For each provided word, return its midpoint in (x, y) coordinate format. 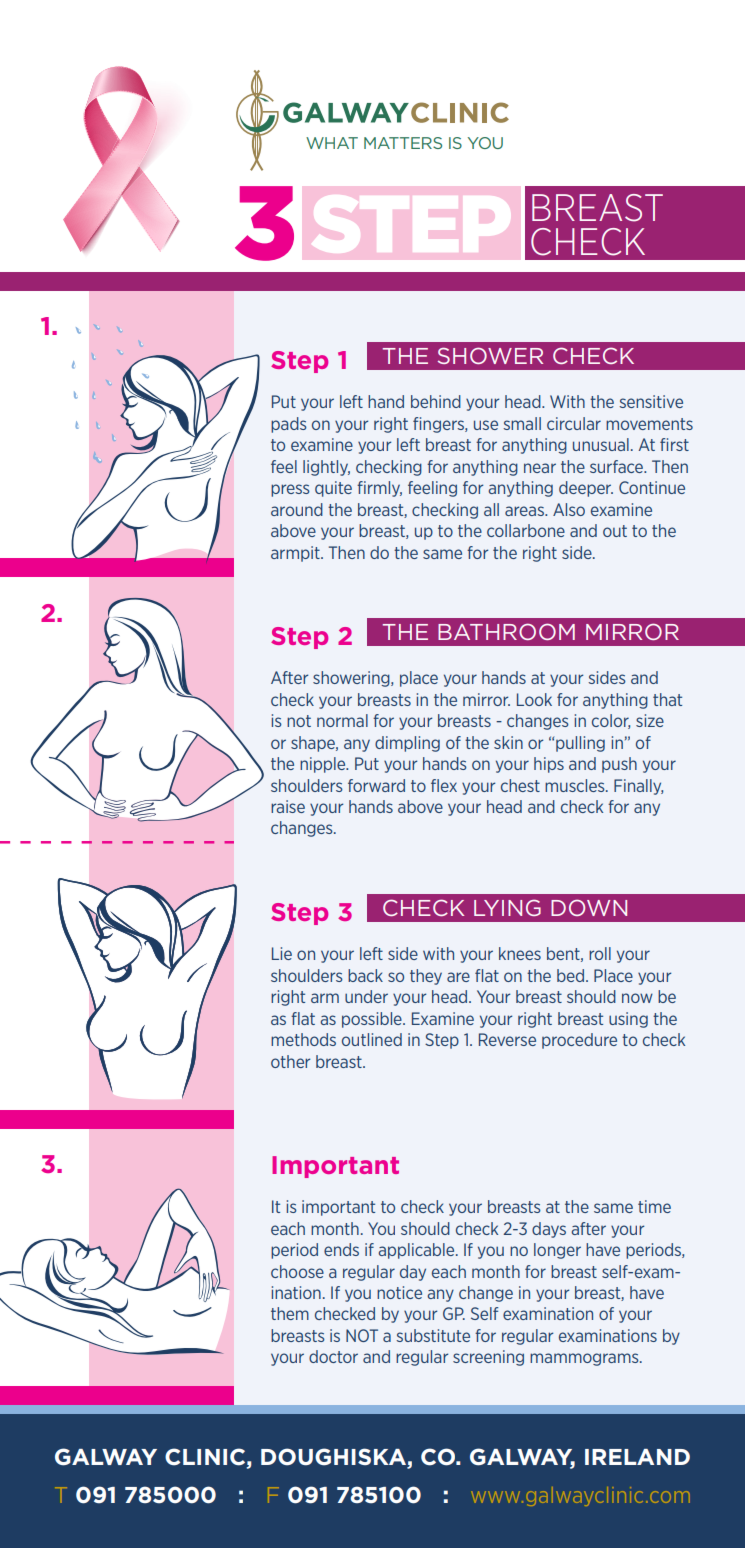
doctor (333, 1356)
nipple (324, 765)
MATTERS (403, 143)
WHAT (332, 143)
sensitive (651, 401)
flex (444, 785)
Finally (638, 787)
